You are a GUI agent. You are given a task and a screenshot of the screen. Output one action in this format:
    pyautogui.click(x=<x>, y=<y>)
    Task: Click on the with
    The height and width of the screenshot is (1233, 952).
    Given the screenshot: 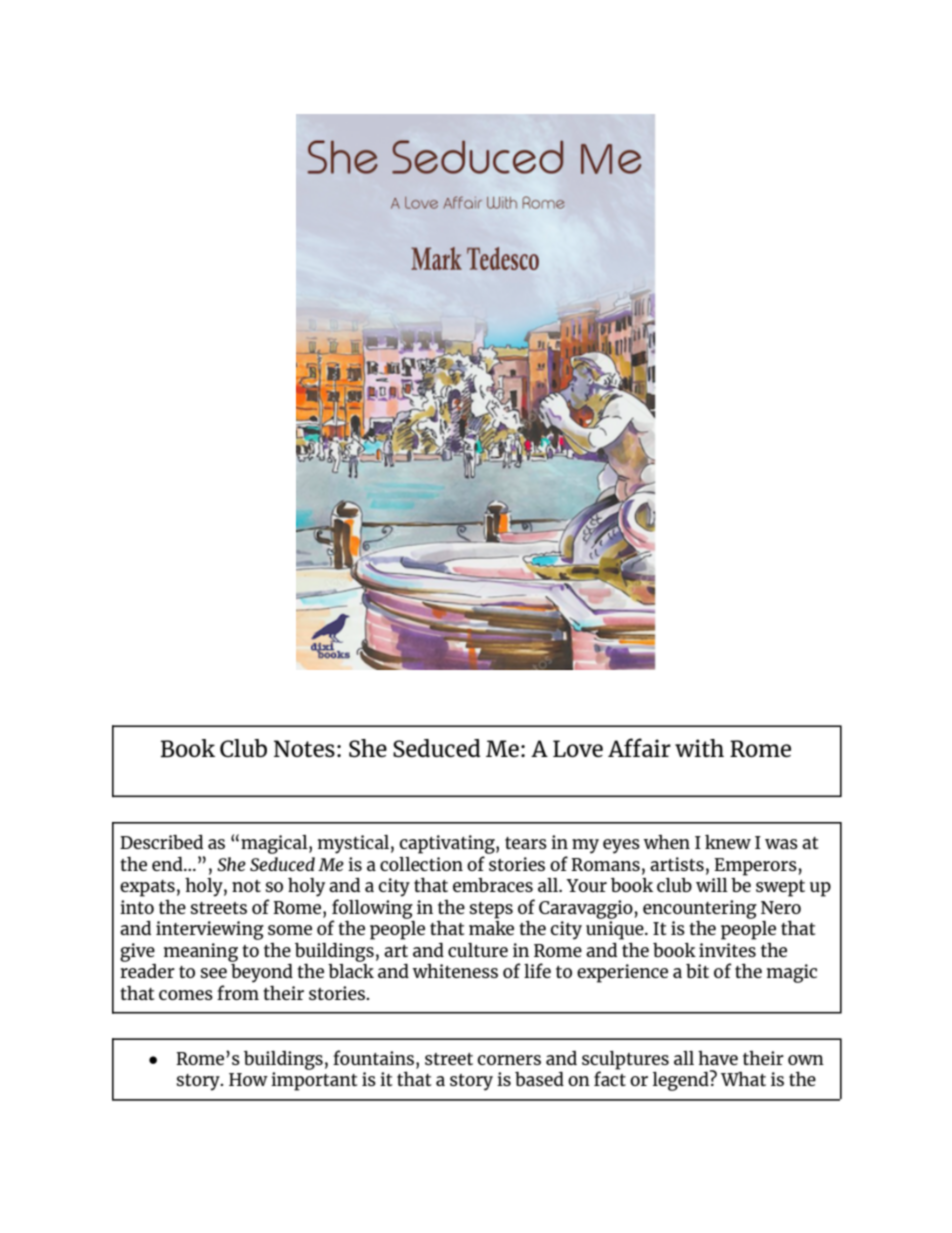 What is the action you would take?
    pyautogui.click(x=699, y=748)
